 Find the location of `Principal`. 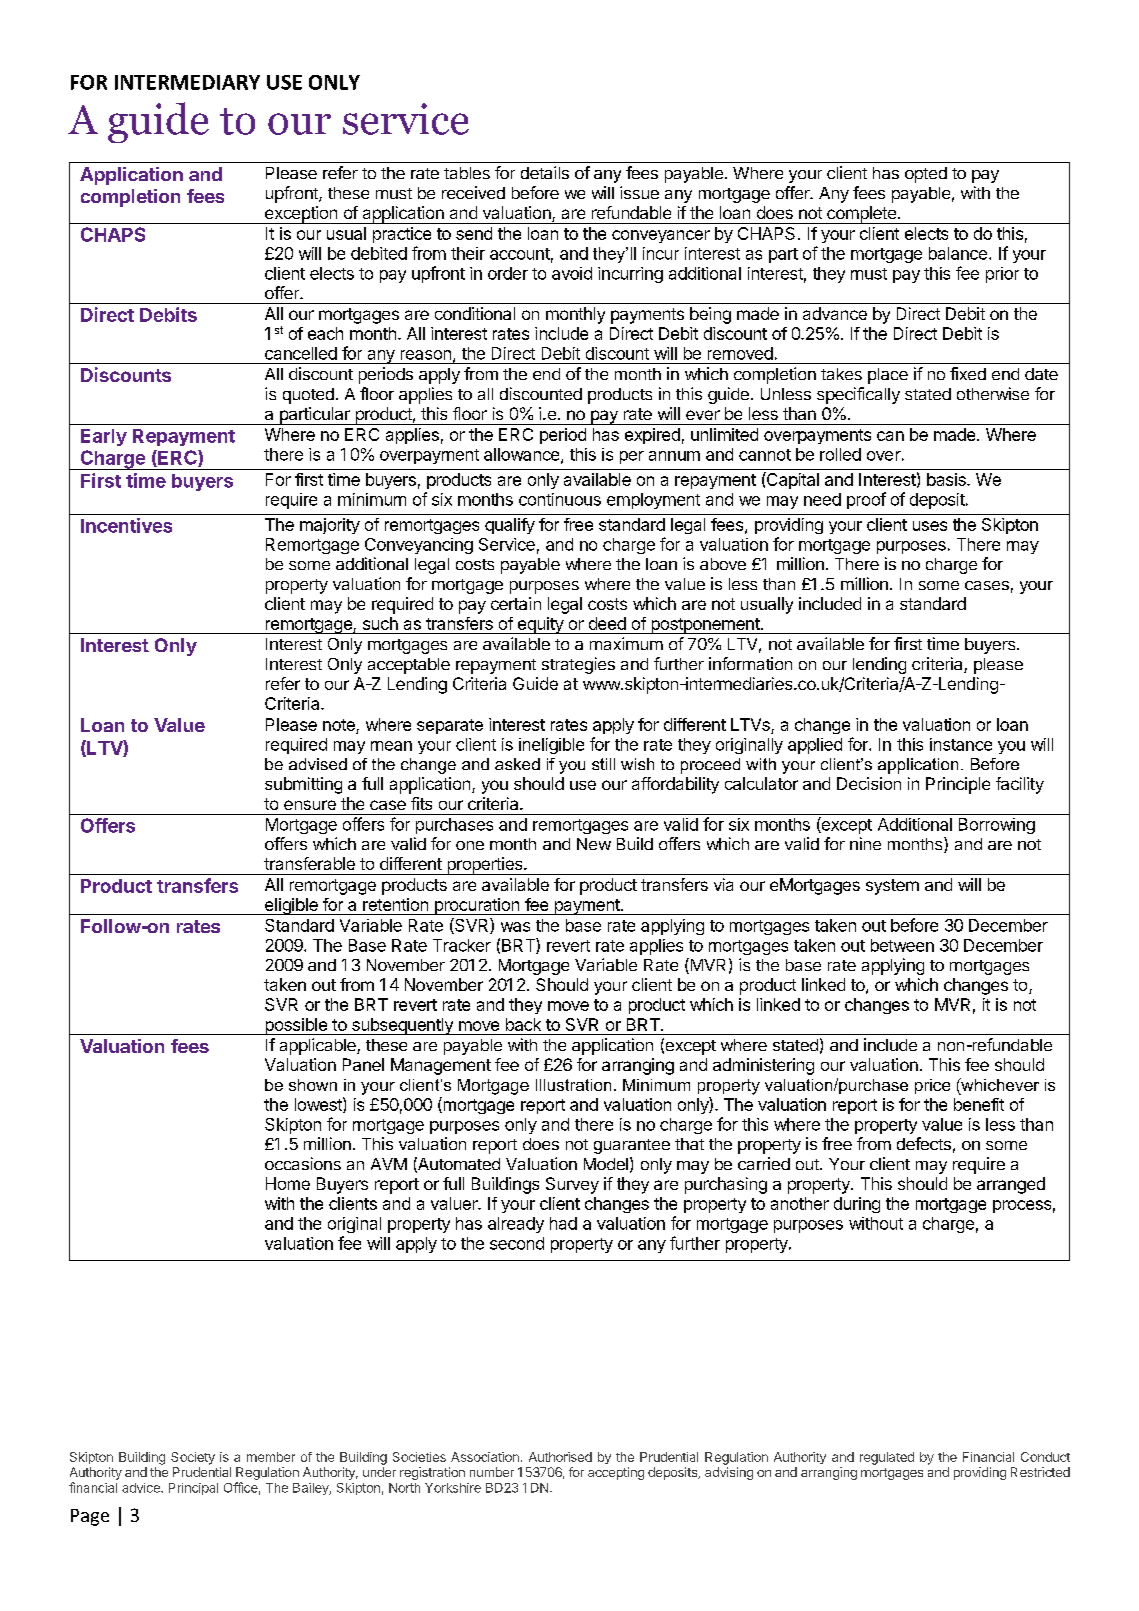

Principal is located at coordinates (193, 1489).
